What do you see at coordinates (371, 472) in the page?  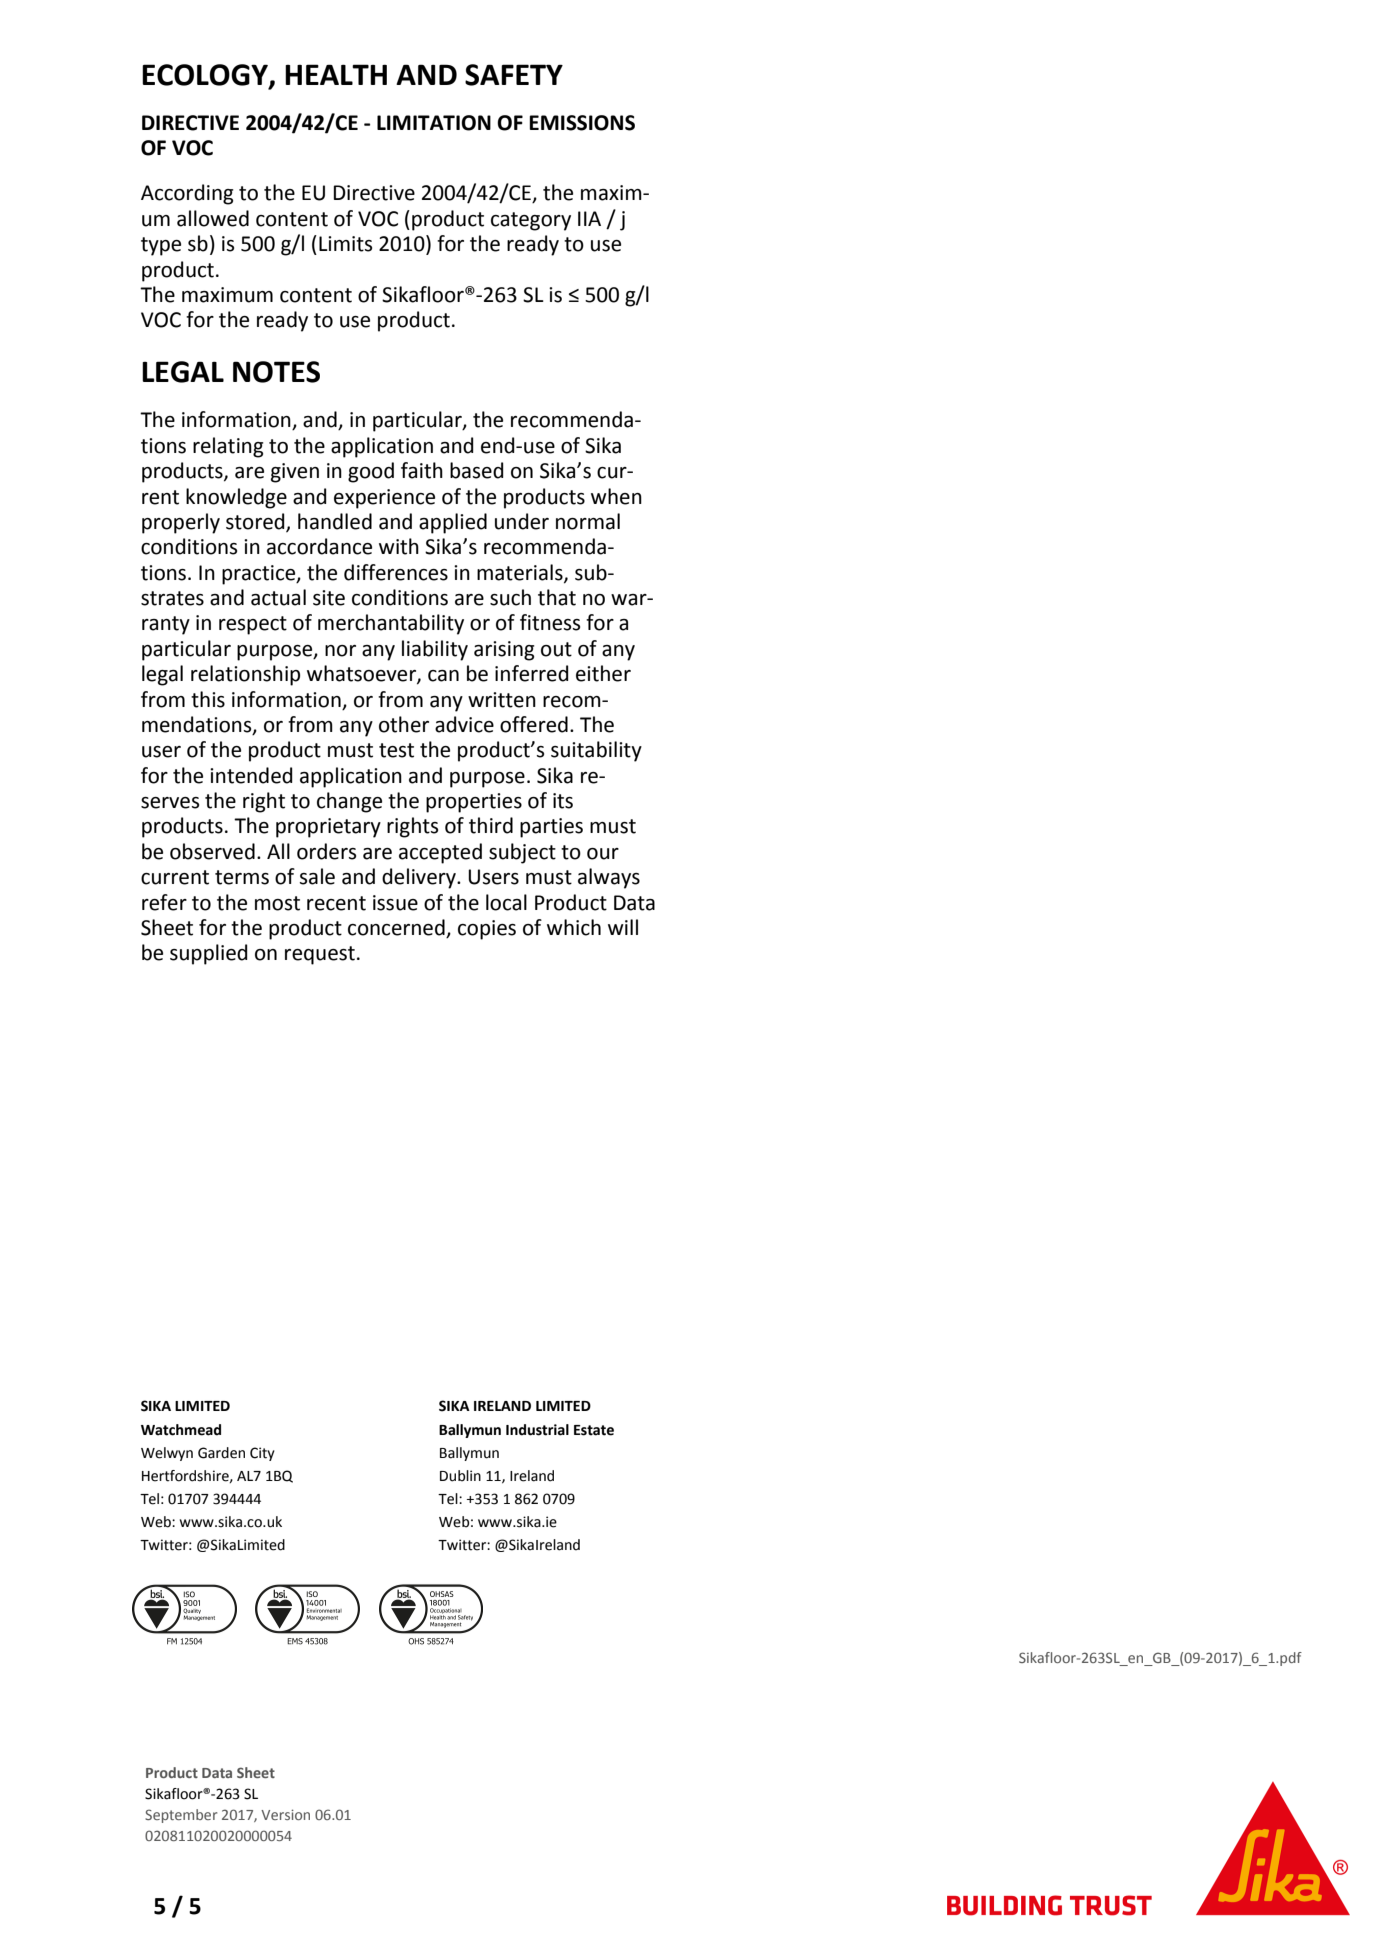 I see `good` at bounding box center [371, 472].
